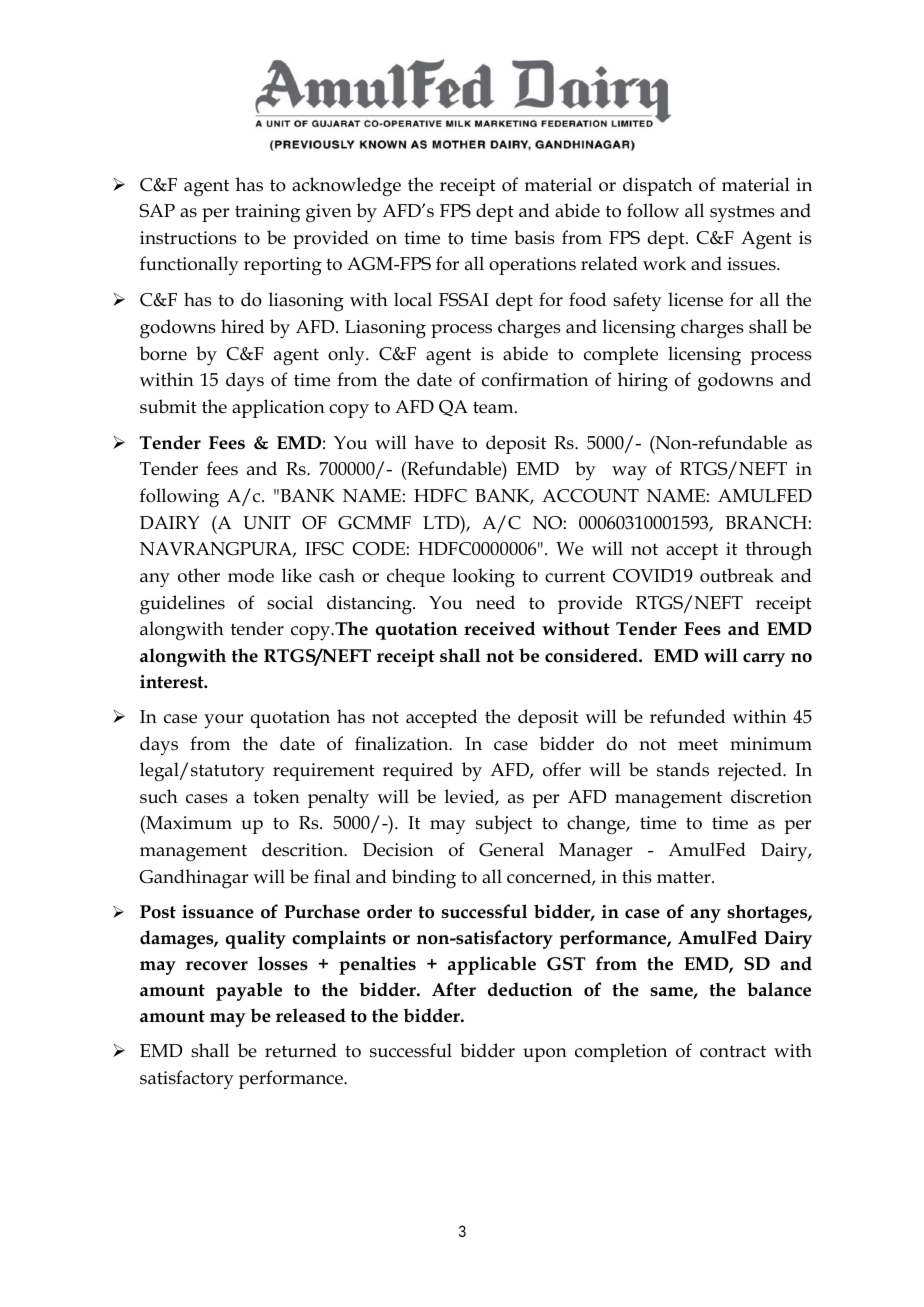 Image resolution: width=924 pixels, height=1307 pixels. What do you see at coordinates (267, 213) in the screenshot?
I see `training` at bounding box center [267, 213].
